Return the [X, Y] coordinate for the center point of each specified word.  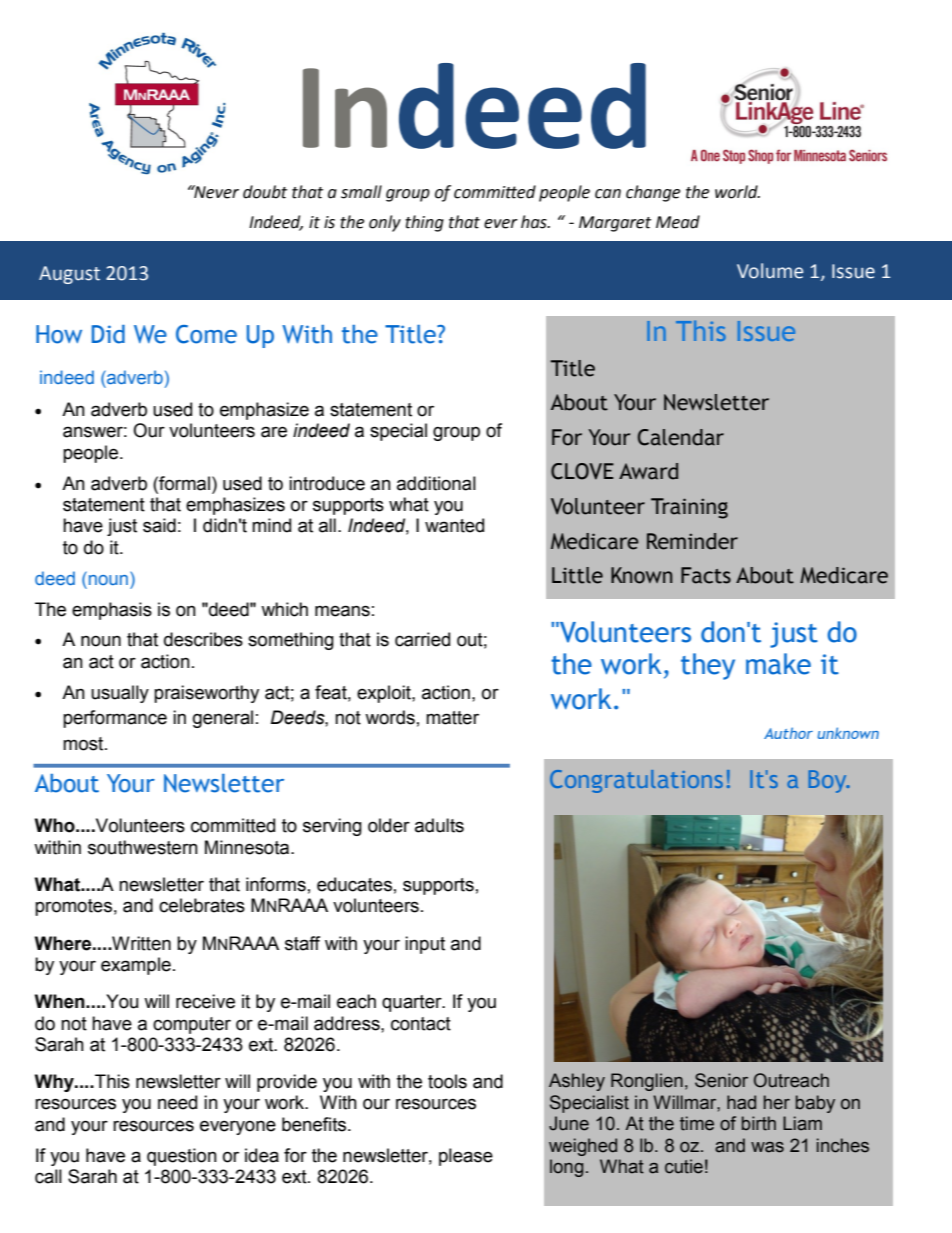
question [182, 1157]
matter [452, 718]
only [385, 223]
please [466, 1157]
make [778, 664]
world [737, 192]
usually [120, 694]
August [69, 275]
